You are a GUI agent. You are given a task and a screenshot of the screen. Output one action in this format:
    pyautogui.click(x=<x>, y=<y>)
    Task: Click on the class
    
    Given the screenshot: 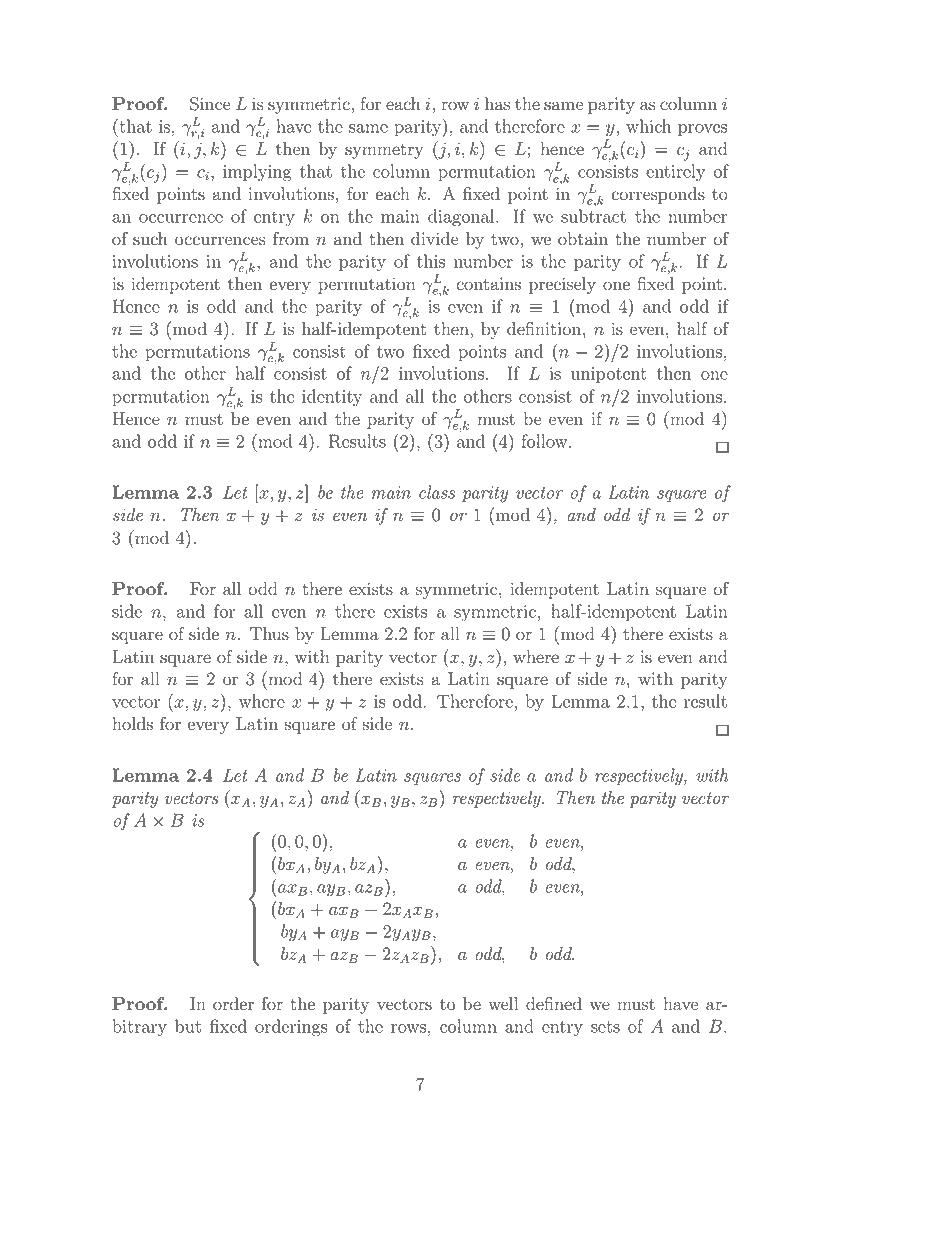 What is the action you would take?
    pyautogui.click(x=437, y=492)
